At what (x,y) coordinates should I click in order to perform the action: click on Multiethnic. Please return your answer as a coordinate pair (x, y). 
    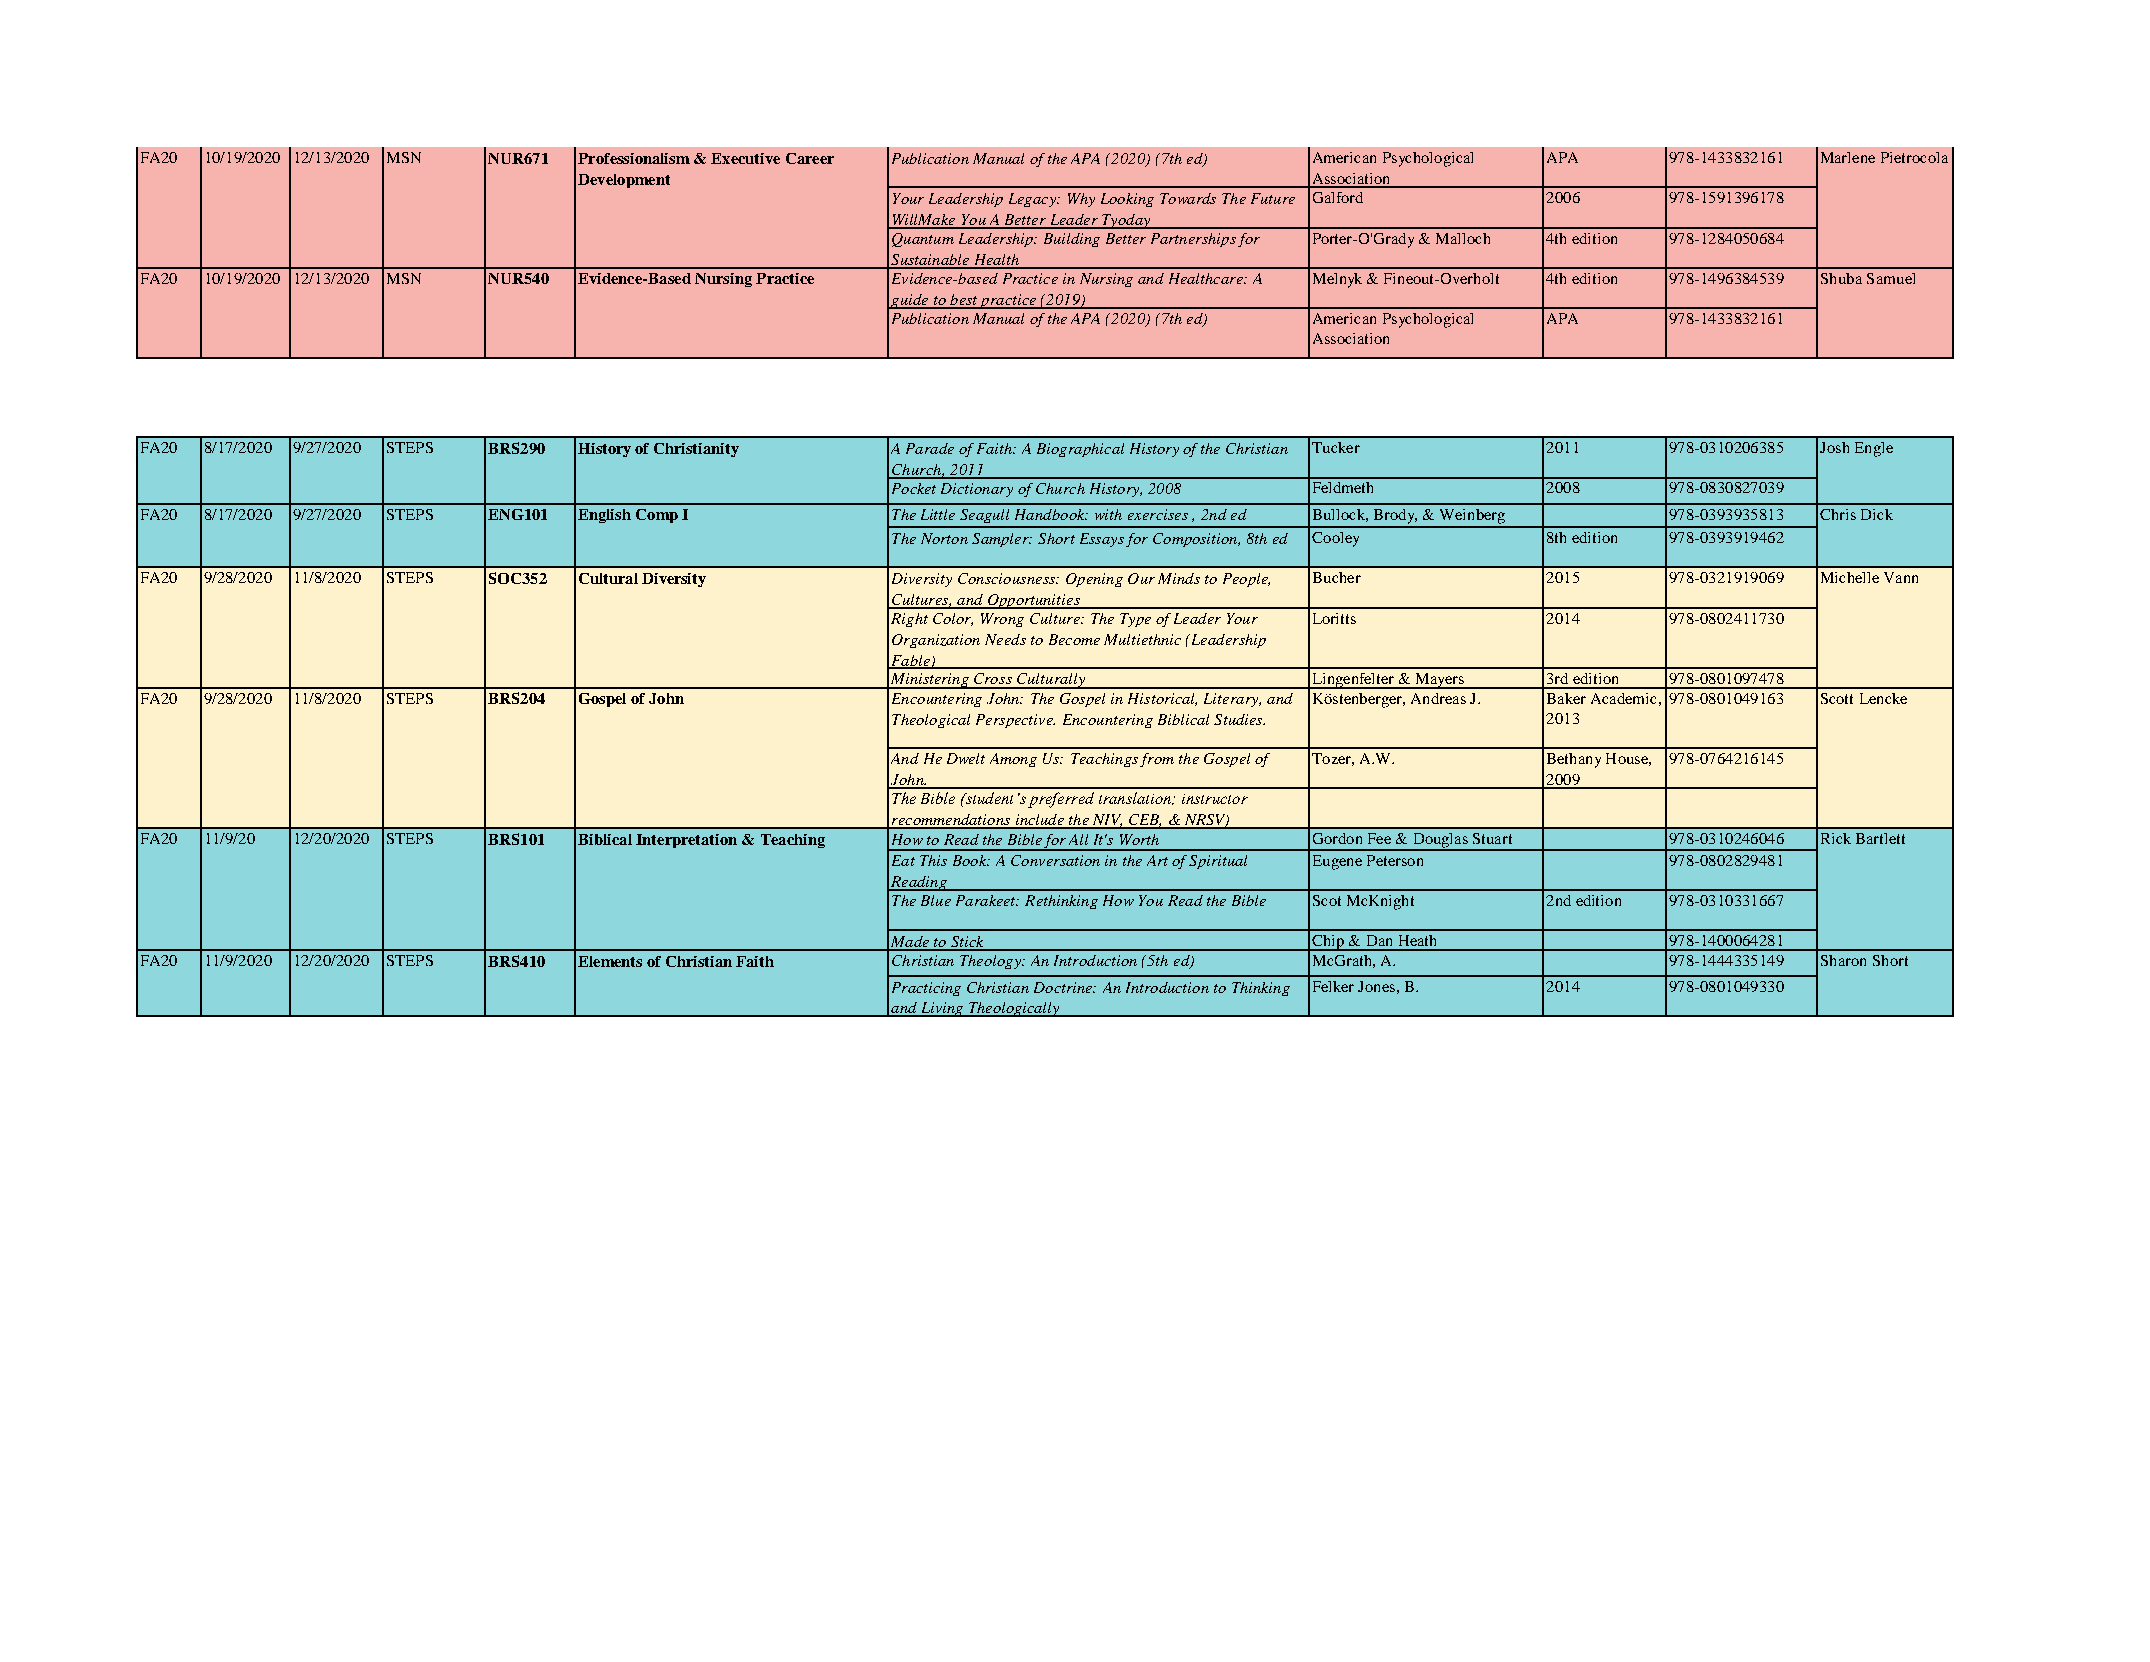
    Looking at the image, I should click on (1142, 639).
